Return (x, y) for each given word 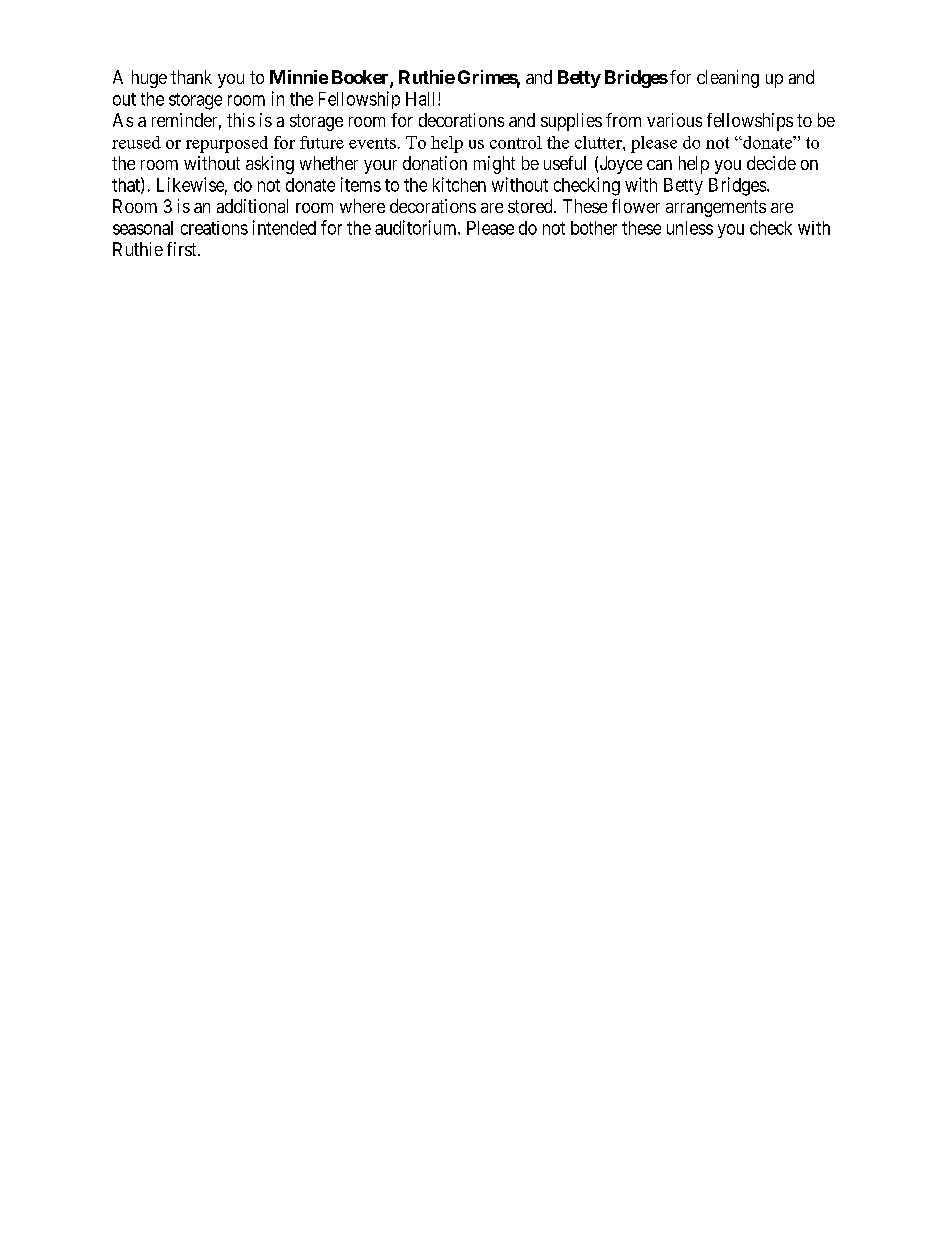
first (183, 249)
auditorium (417, 227)
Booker (361, 78)
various (674, 120)
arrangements (716, 208)
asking (270, 165)
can (659, 165)
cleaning (728, 79)
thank (191, 77)
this (241, 120)
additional (252, 206)
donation (435, 163)
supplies (571, 122)
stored (531, 206)
